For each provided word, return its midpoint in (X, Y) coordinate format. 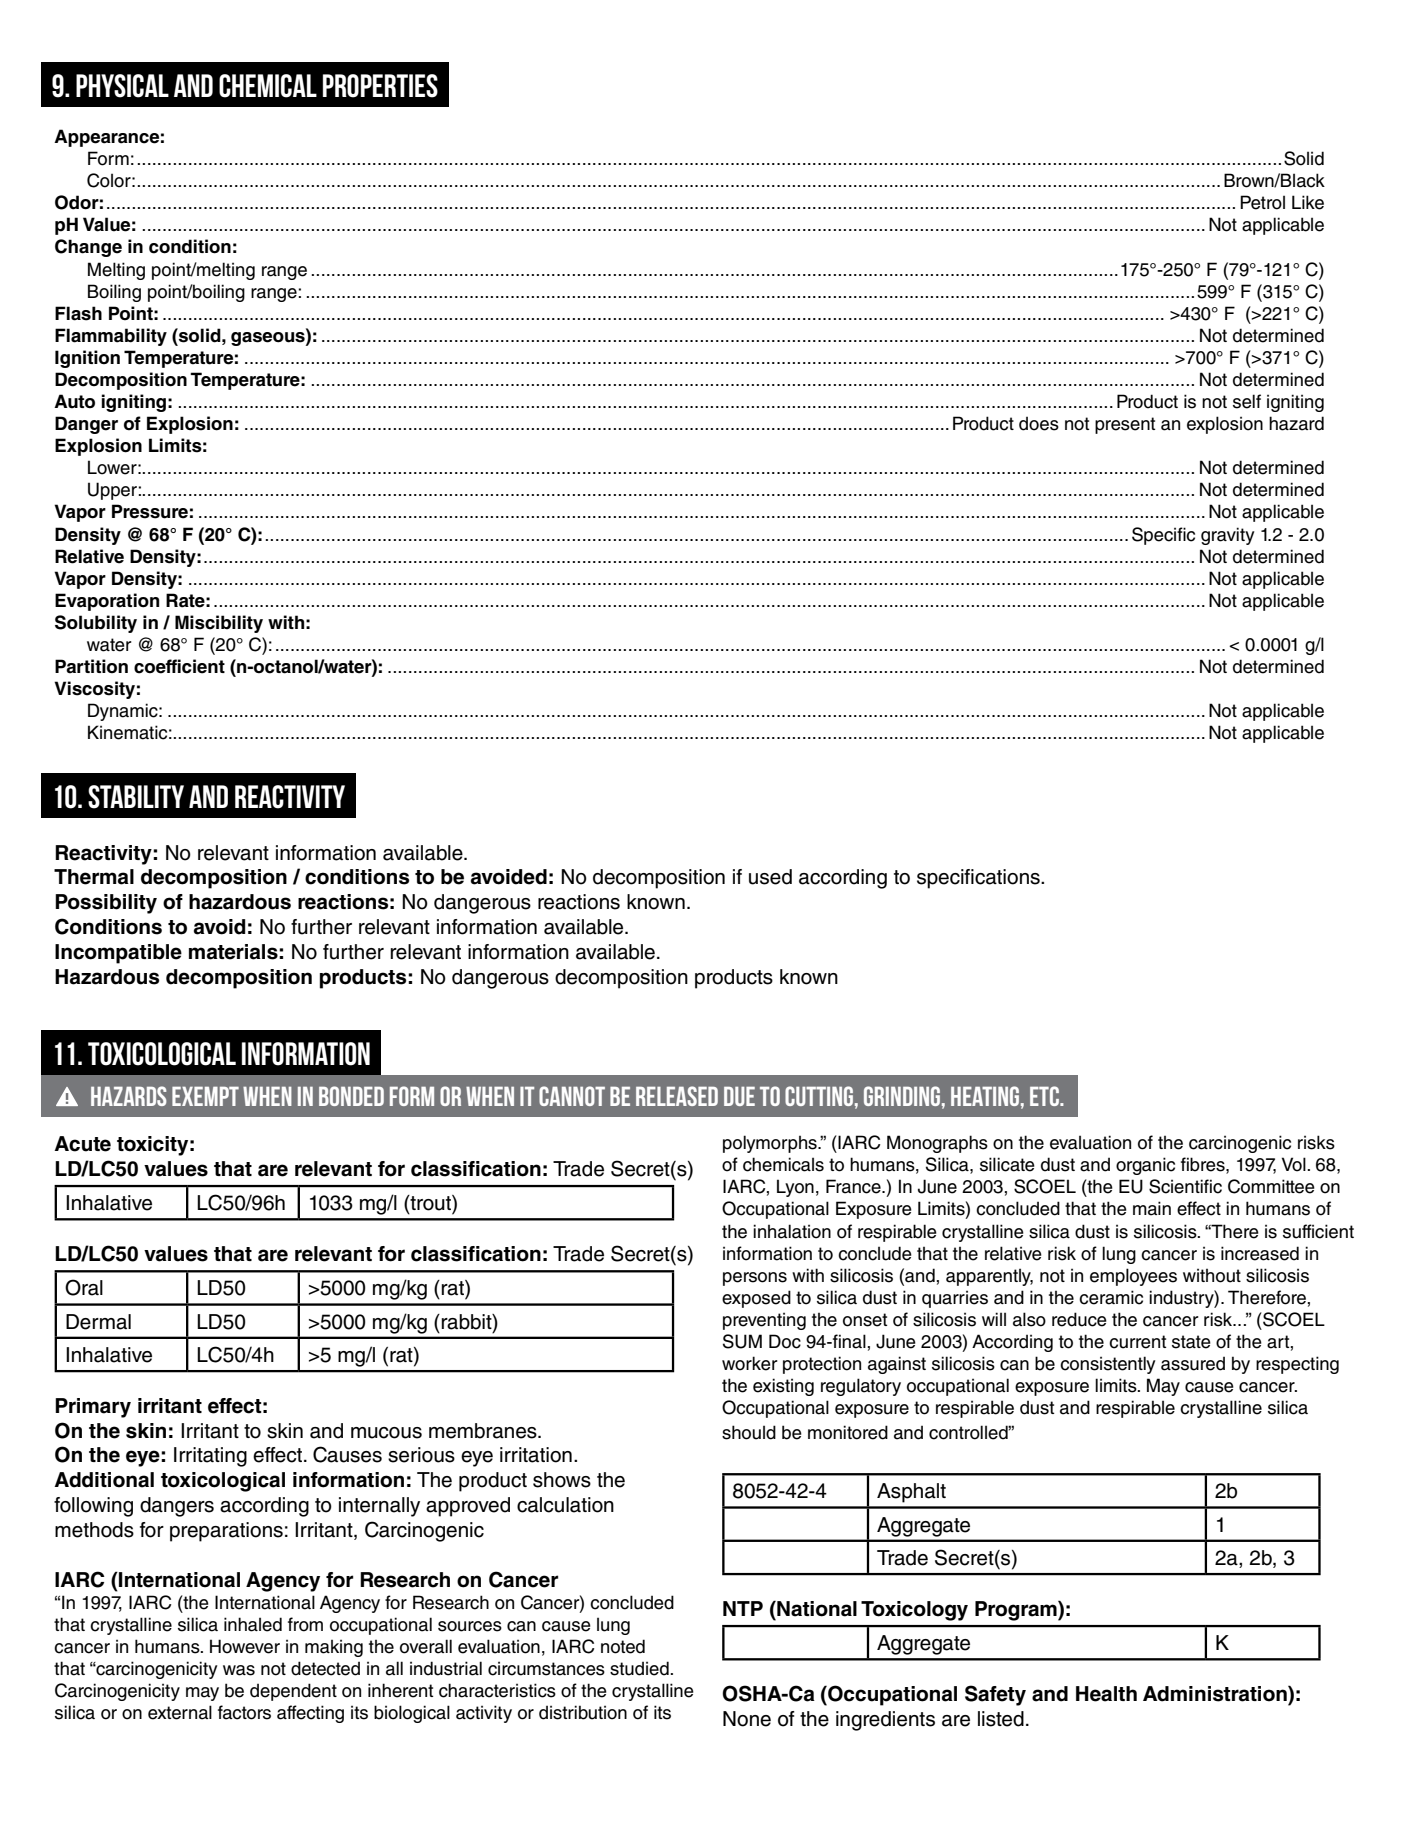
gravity (1228, 536)
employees (1133, 1277)
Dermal (98, 1322)
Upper (113, 491)
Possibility (106, 904)
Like (1308, 202)
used (770, 877)
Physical (122, 86)
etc (1045, 1096)
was (239, 1670)
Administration (1216, 1694)
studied (640, 1668)
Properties (380, 86)
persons (755, 1279)
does (1039, 423)
